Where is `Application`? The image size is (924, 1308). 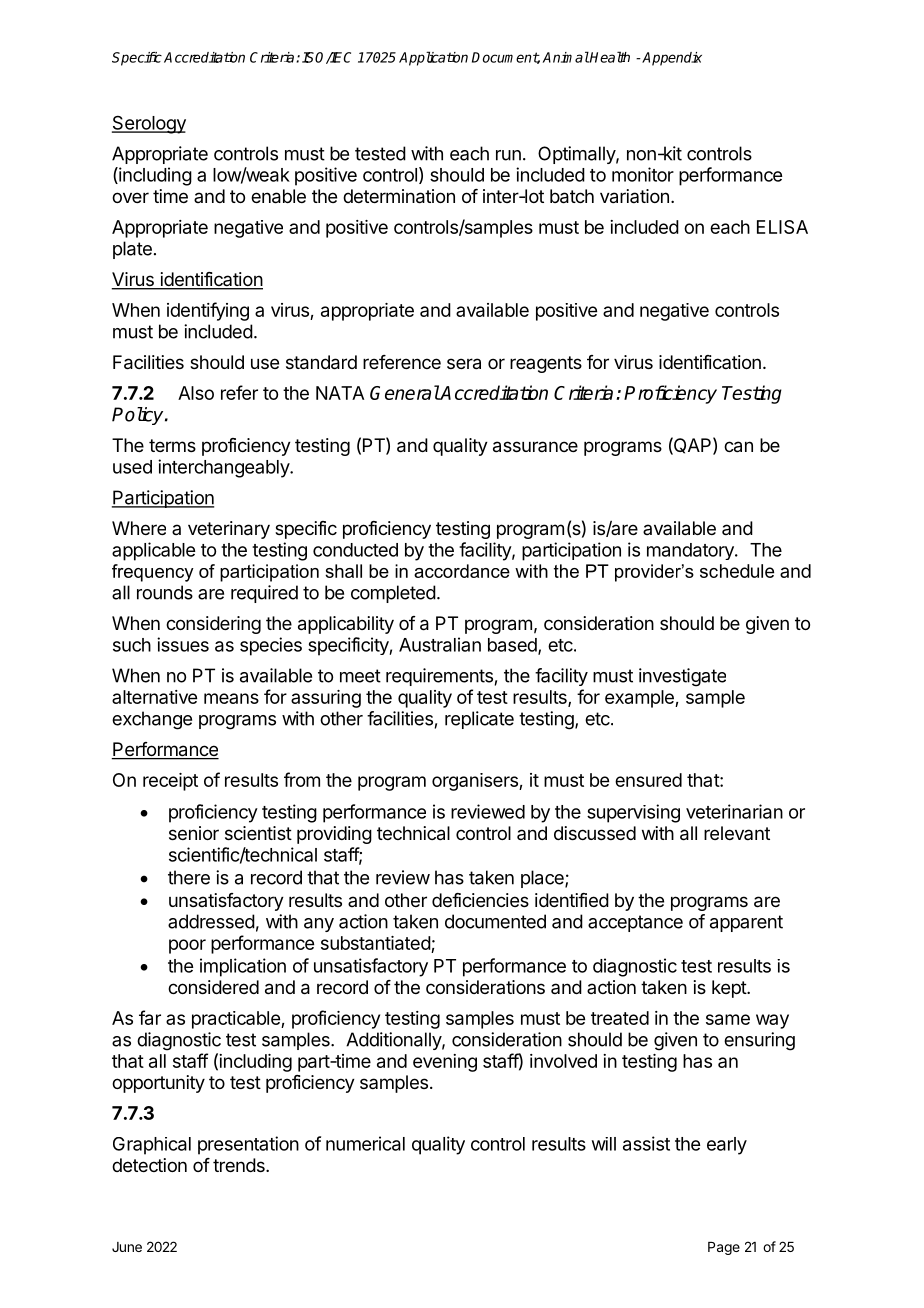
Application is located at coordinates (433, 58).
